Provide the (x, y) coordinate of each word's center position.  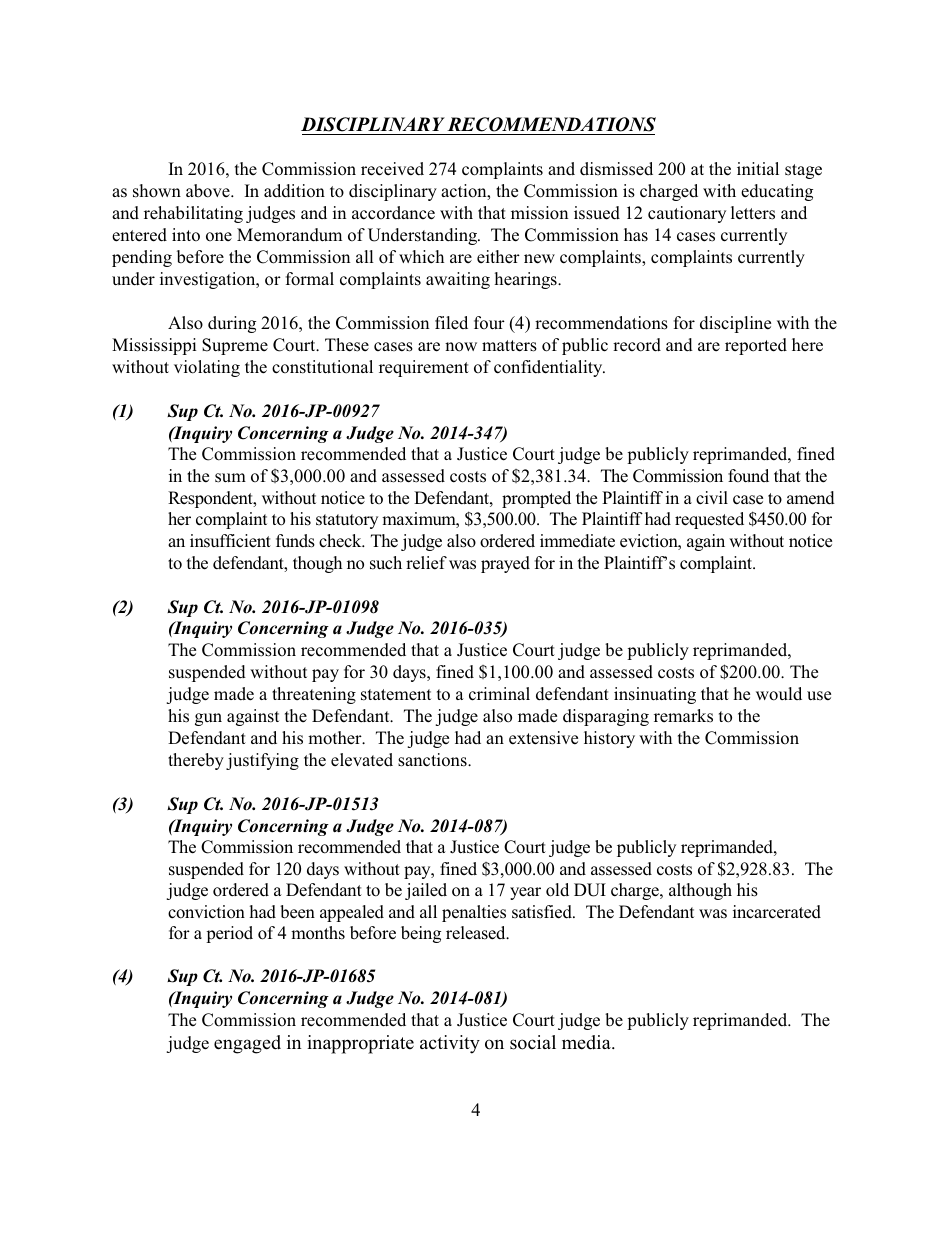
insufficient (230, 540)
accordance (393, 213)
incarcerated (777, 912)
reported (756, 346)
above (209, 191)
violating (207, 368)
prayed (505, 564)
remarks (683, 716)
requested (709, 520)
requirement (424, 368)
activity (450, 1044)
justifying (262, 761)
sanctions (433, 760)
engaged (247, 1044)
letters (753, 213)
